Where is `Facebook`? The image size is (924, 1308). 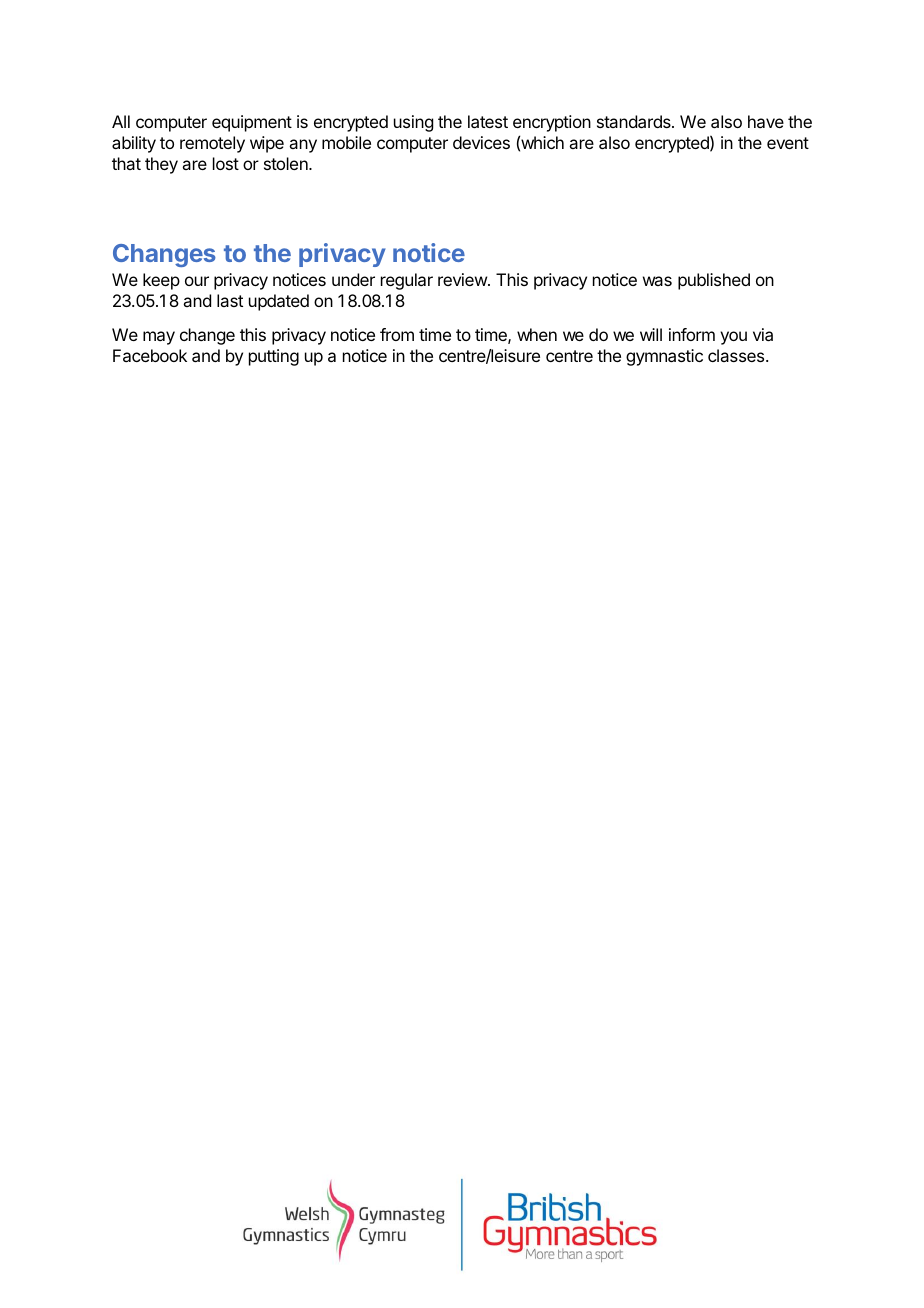
Facebook is located at coordinates (150, 355).
